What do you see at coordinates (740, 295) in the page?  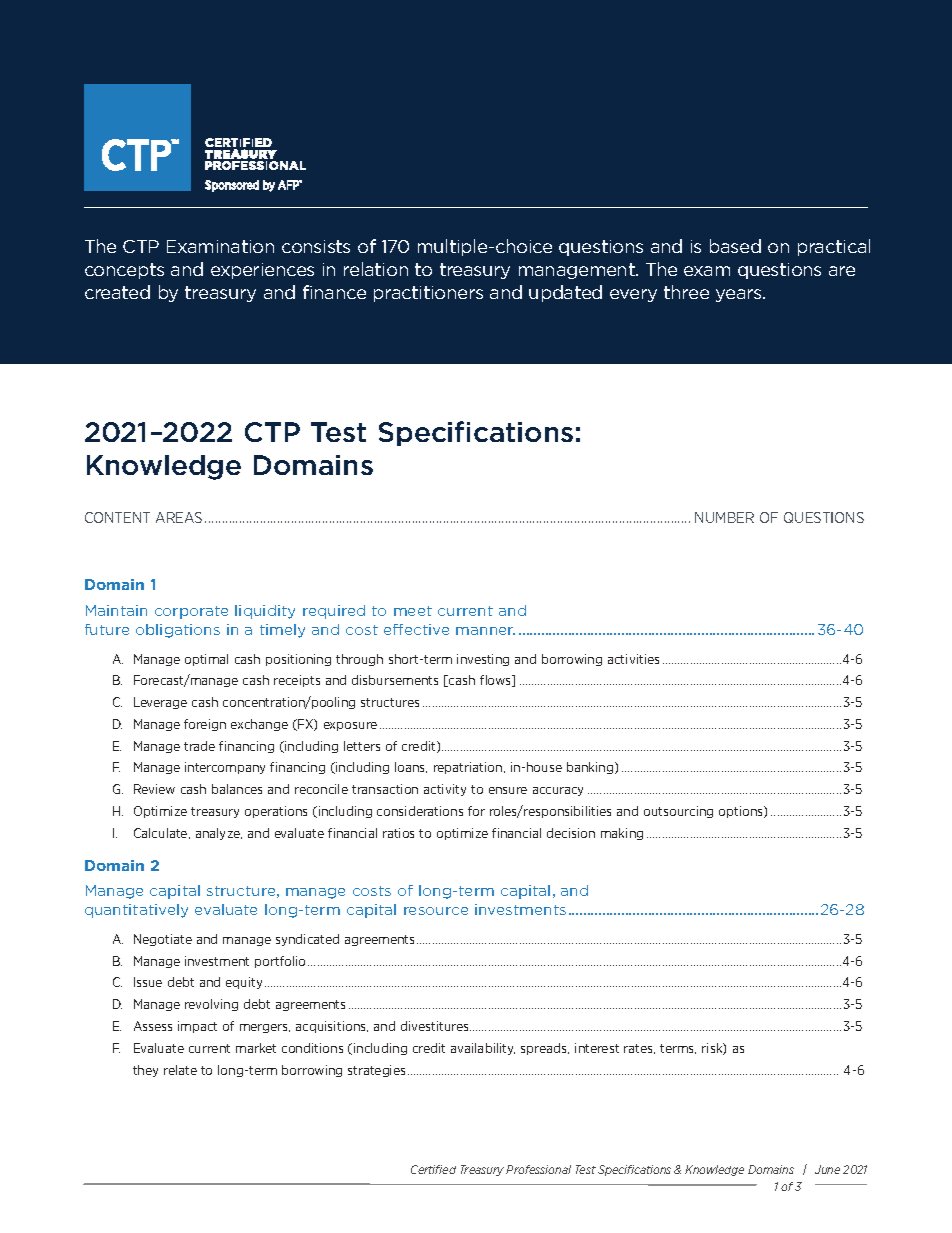 I see `years` at bounding box center [740, 295].
